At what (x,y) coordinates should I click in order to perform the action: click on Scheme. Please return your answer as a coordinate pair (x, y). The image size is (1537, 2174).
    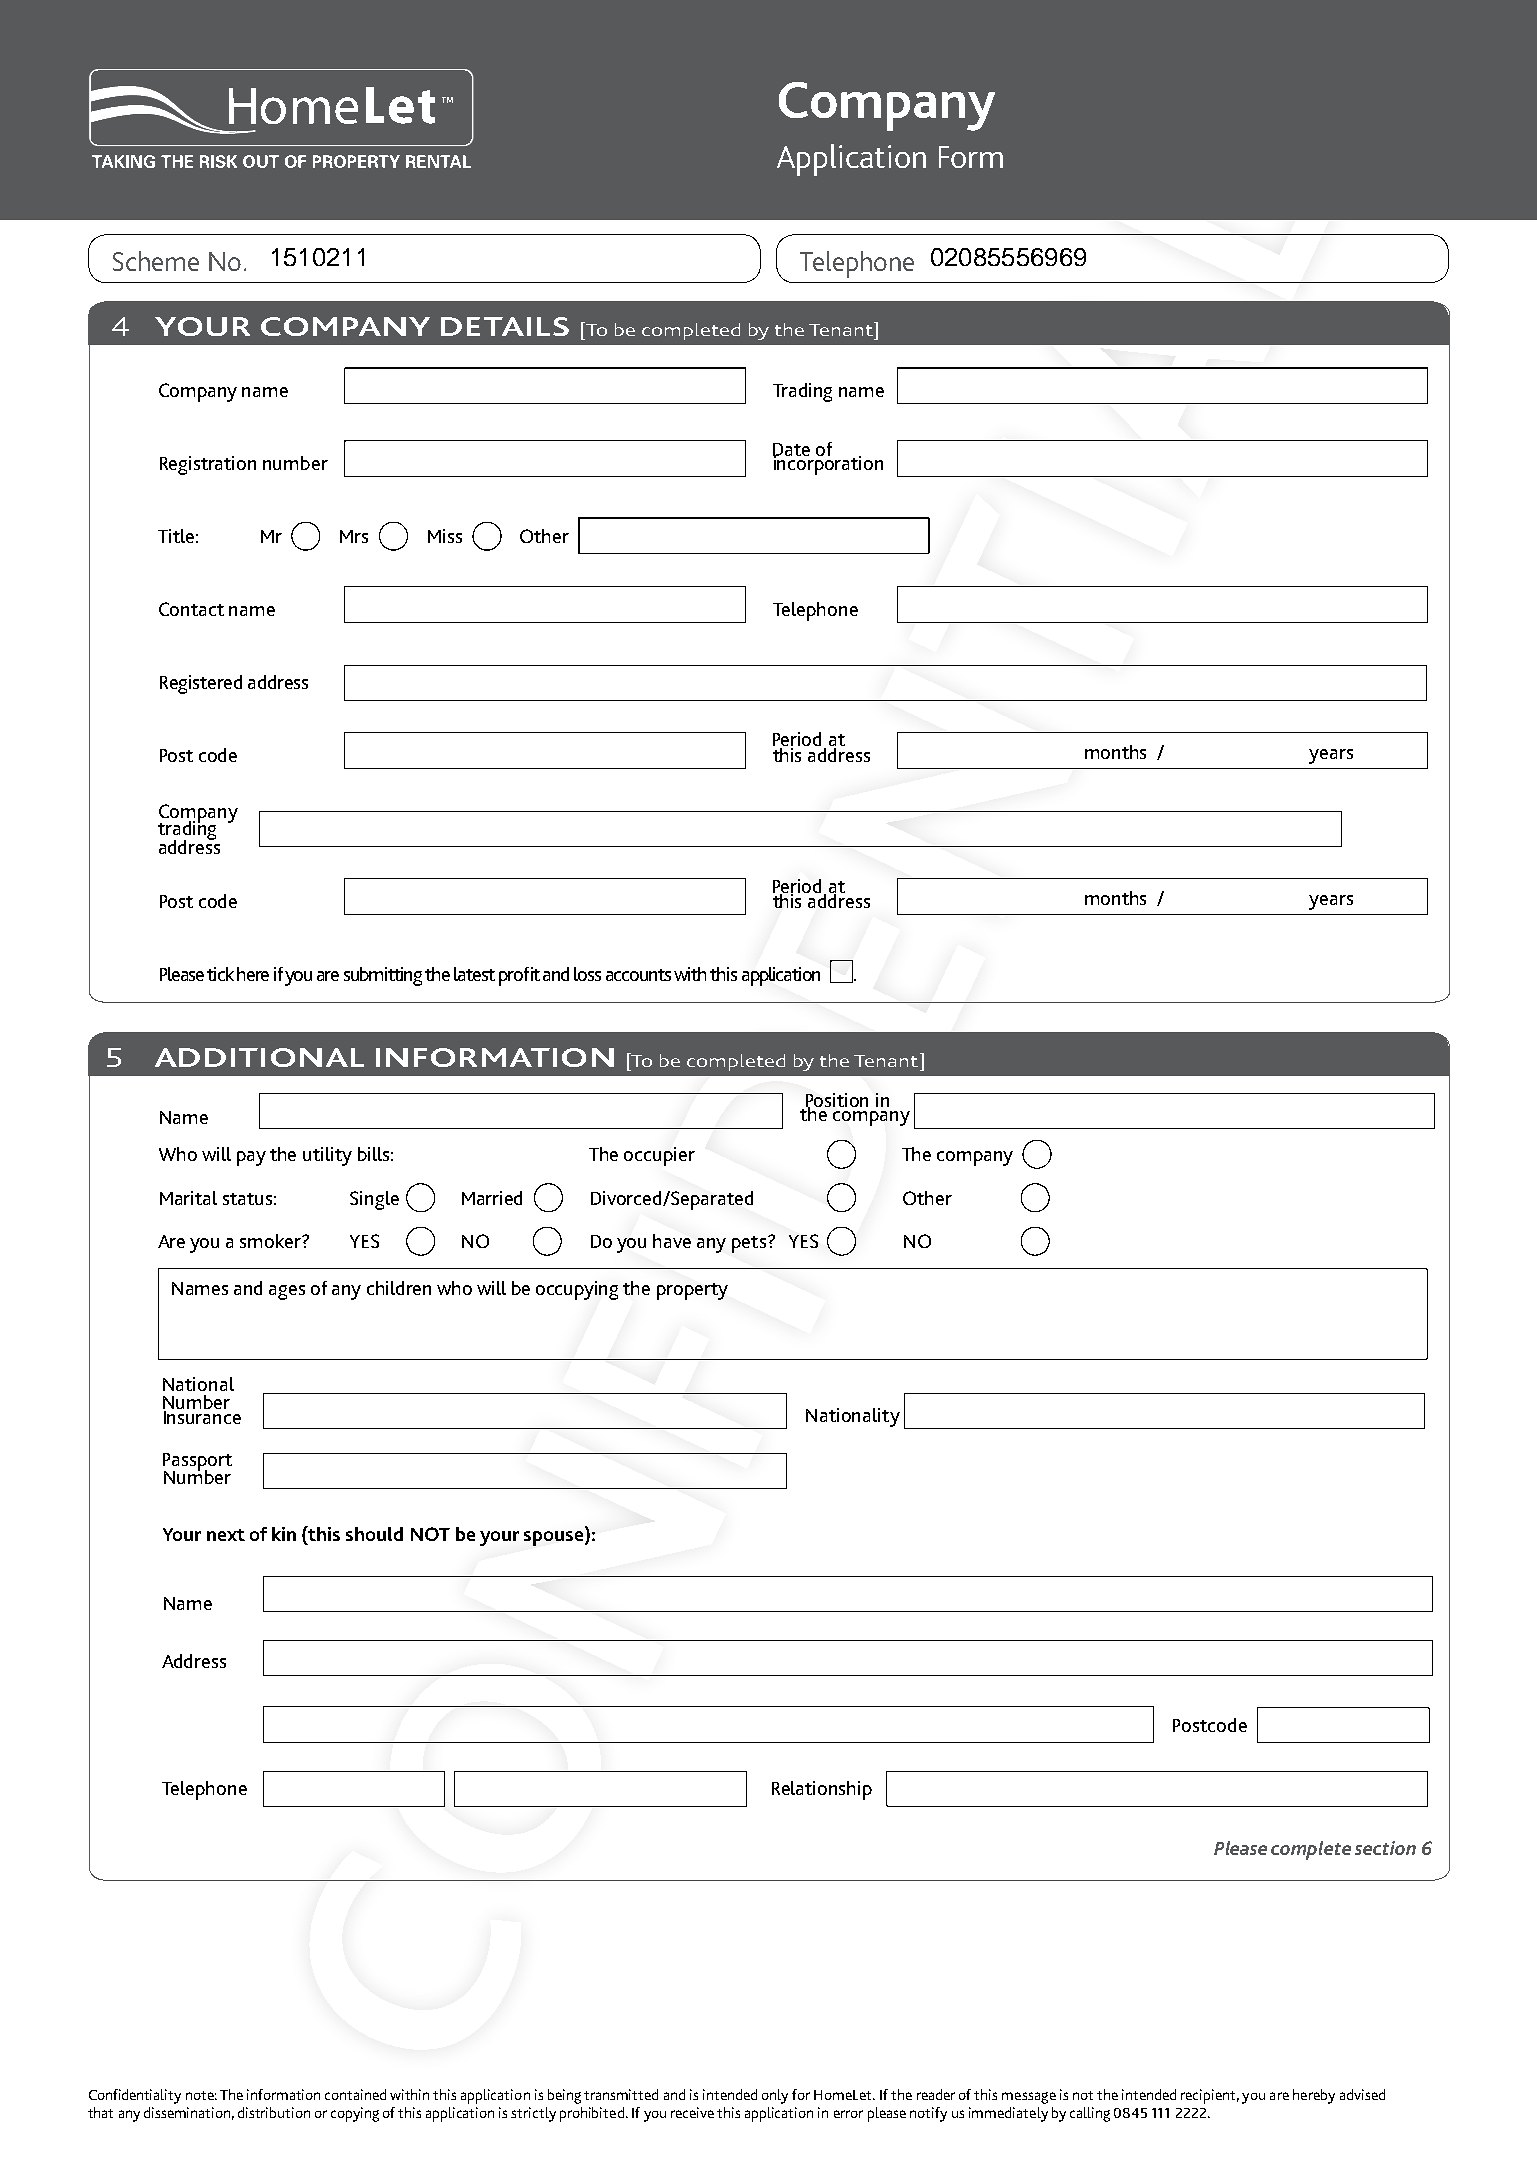
    Looking at the image, I should click on (156, 261).
